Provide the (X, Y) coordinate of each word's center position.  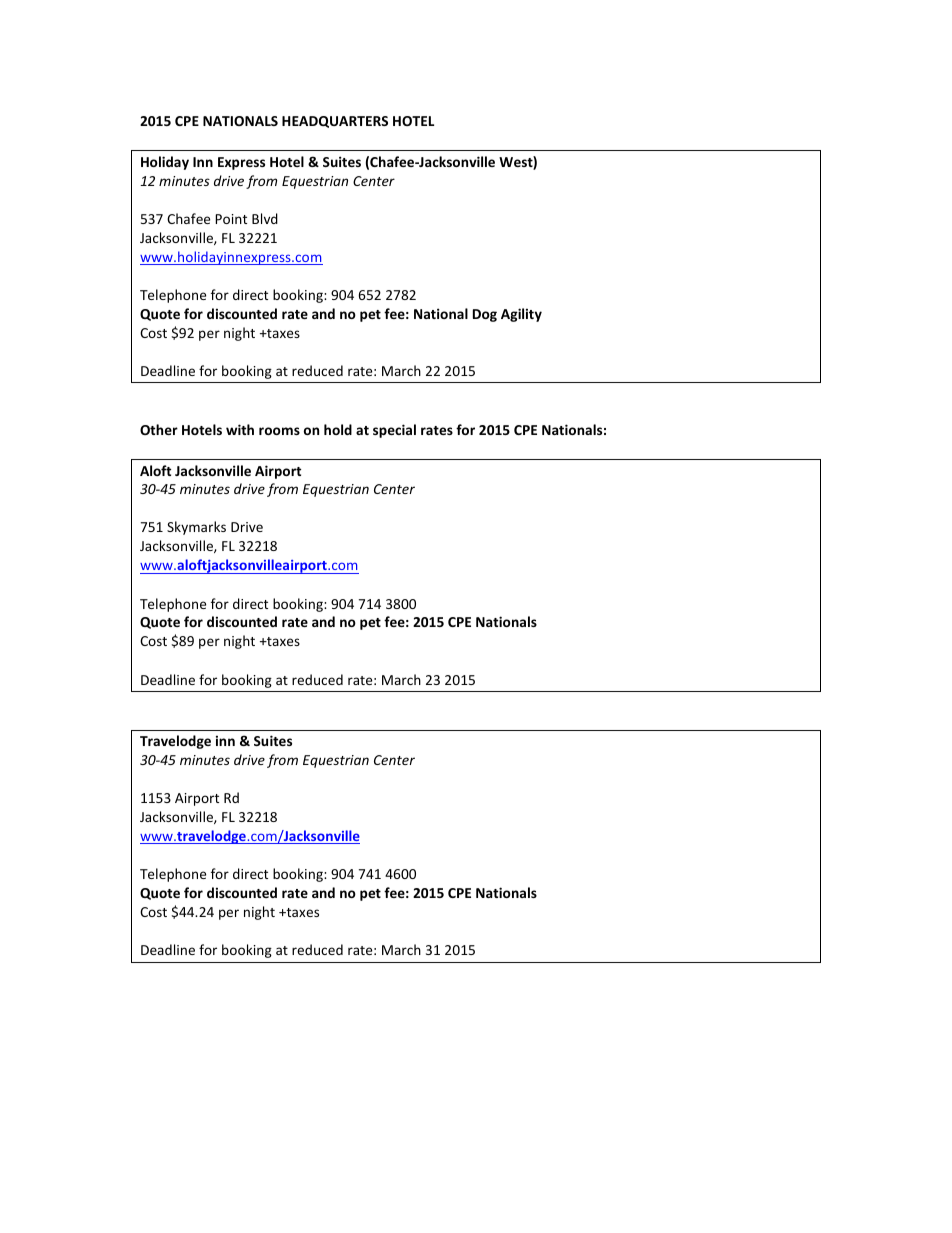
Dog (485, 315)
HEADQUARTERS (335, 122)
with (240, 429)
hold (338, 429)
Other (159, 429)
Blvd (265, 218)
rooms (279, 431)
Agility (521, 315)
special (394, 431)
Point (231, 219)
